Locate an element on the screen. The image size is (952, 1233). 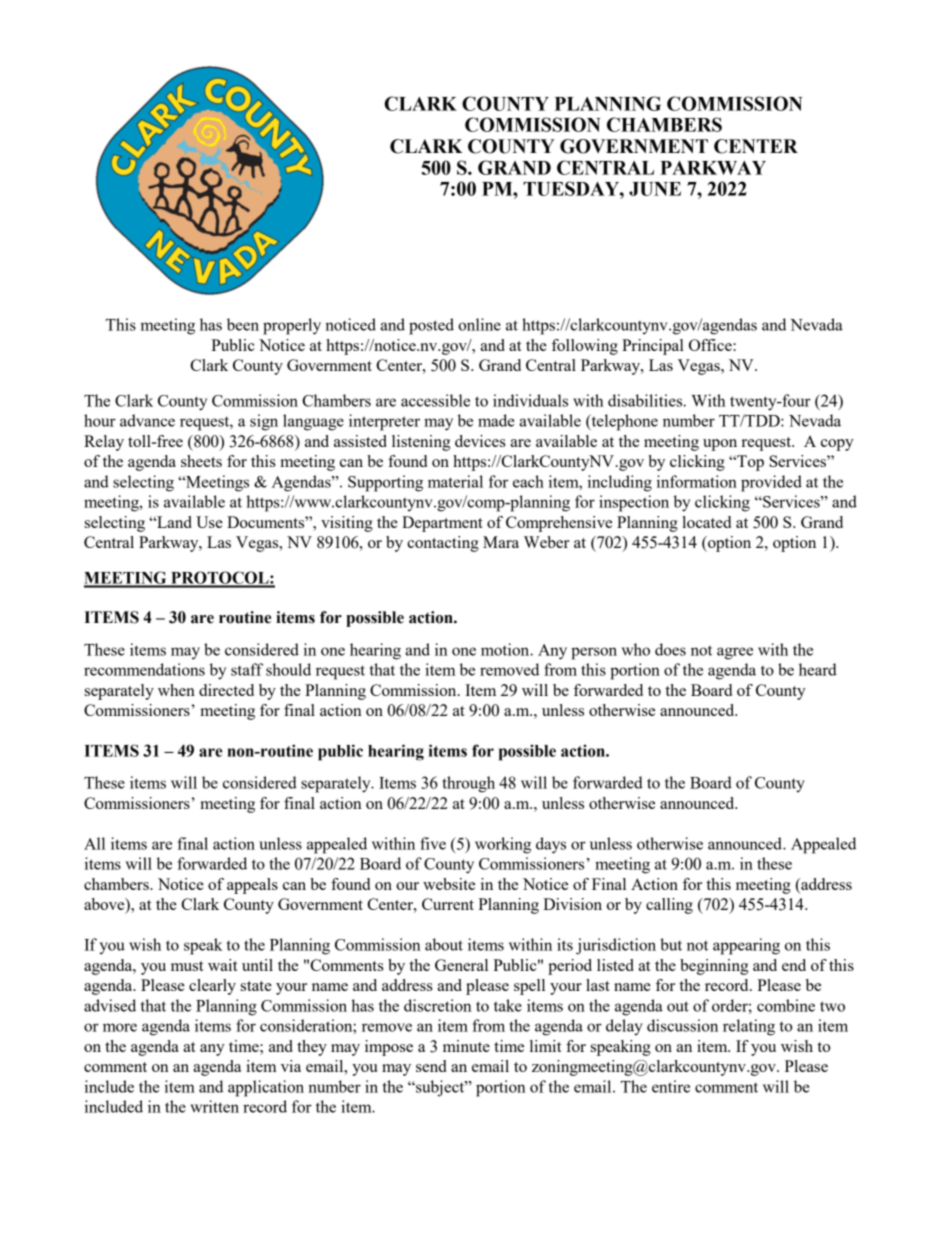
agree is located at coordinates (735, 653).
